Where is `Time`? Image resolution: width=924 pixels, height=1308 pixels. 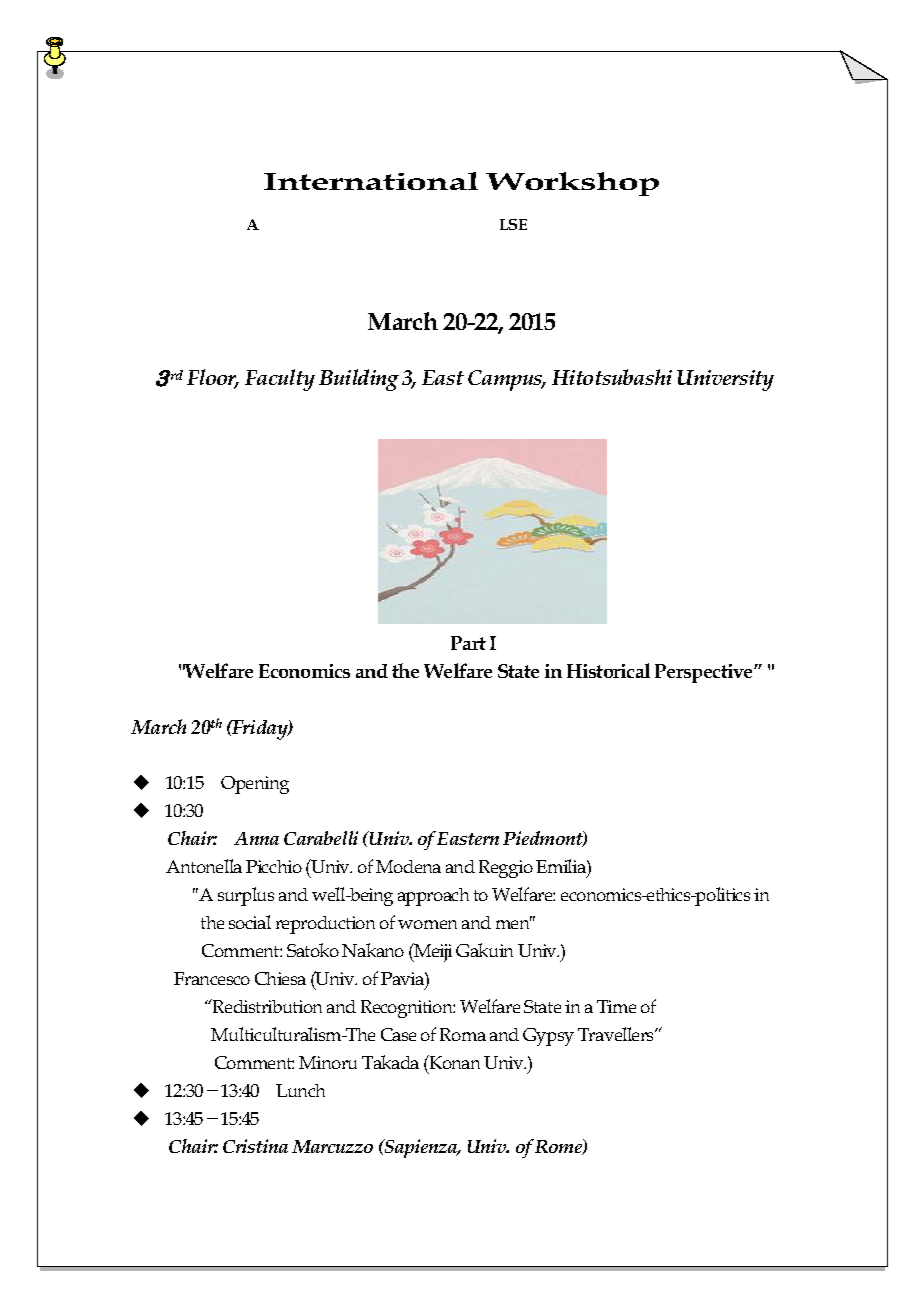 Time is located at coordinates (616, 1006).
